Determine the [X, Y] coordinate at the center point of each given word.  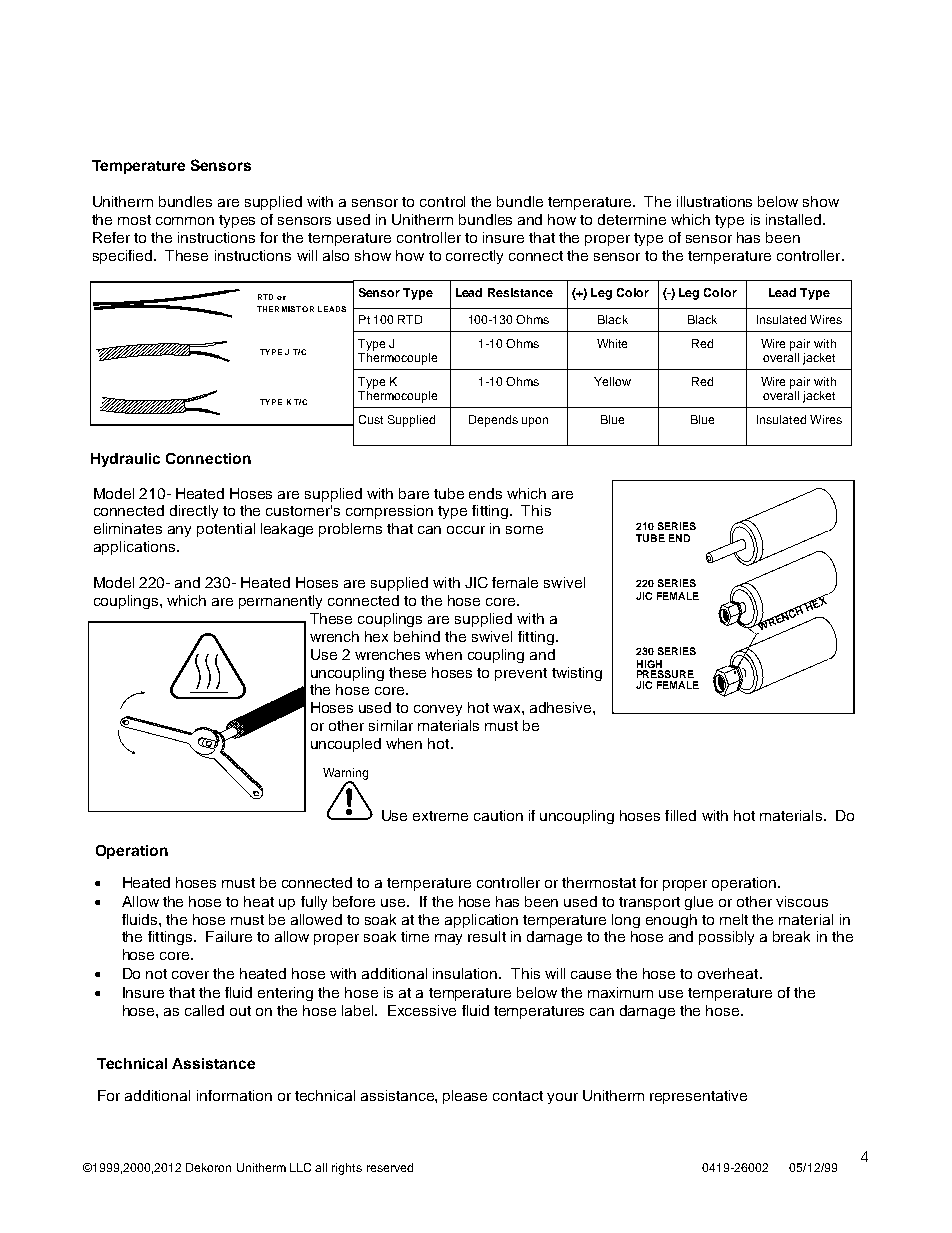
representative [698, 1097]
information [234, 1095]
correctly [474, 257]
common [185, 221]
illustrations [714, 201]
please [465, 1097]
